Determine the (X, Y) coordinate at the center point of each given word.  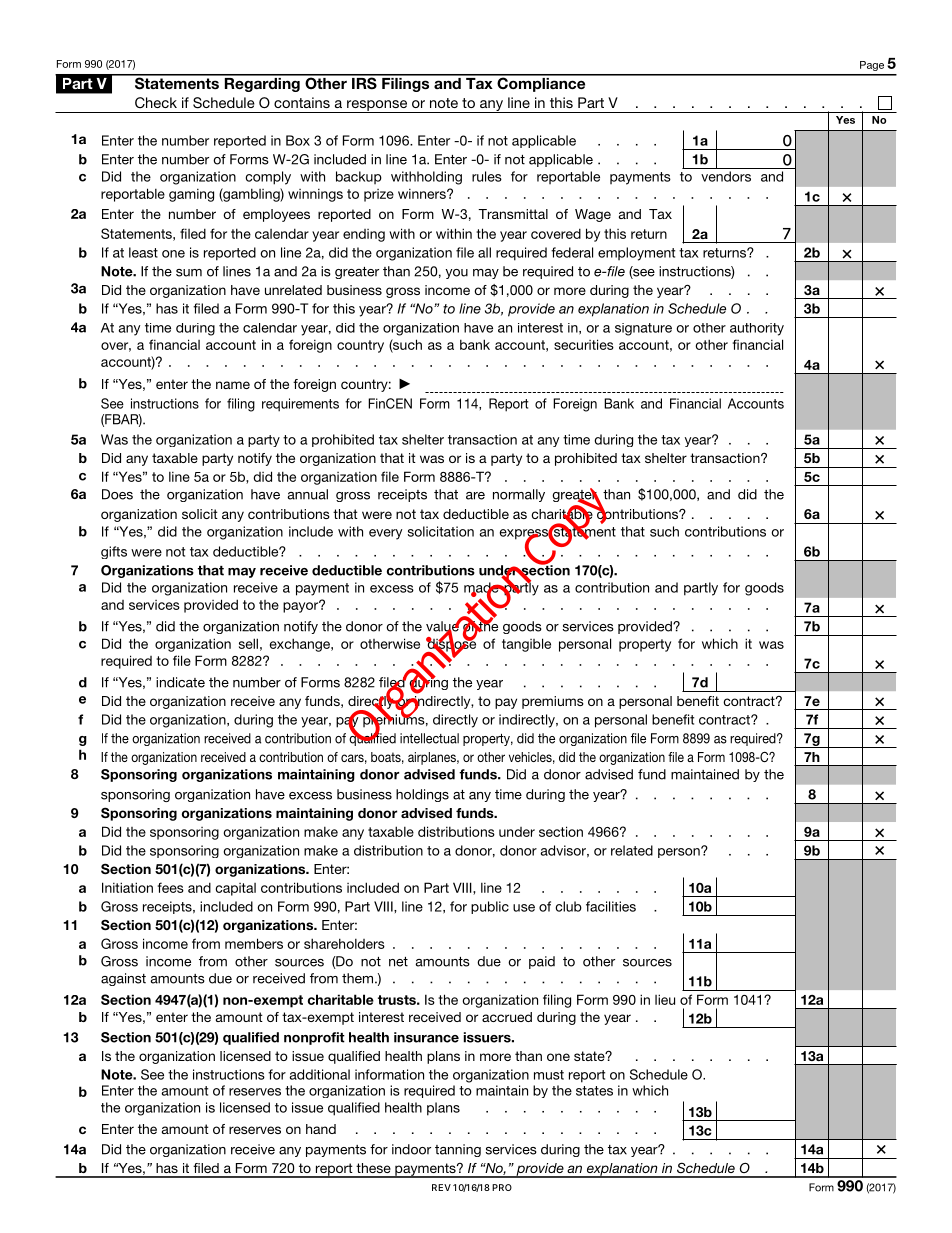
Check (156, 102)
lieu (665, 999)
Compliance (541, 83)
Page (872, 66)
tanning (458, 1150)
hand (321, 1129)
